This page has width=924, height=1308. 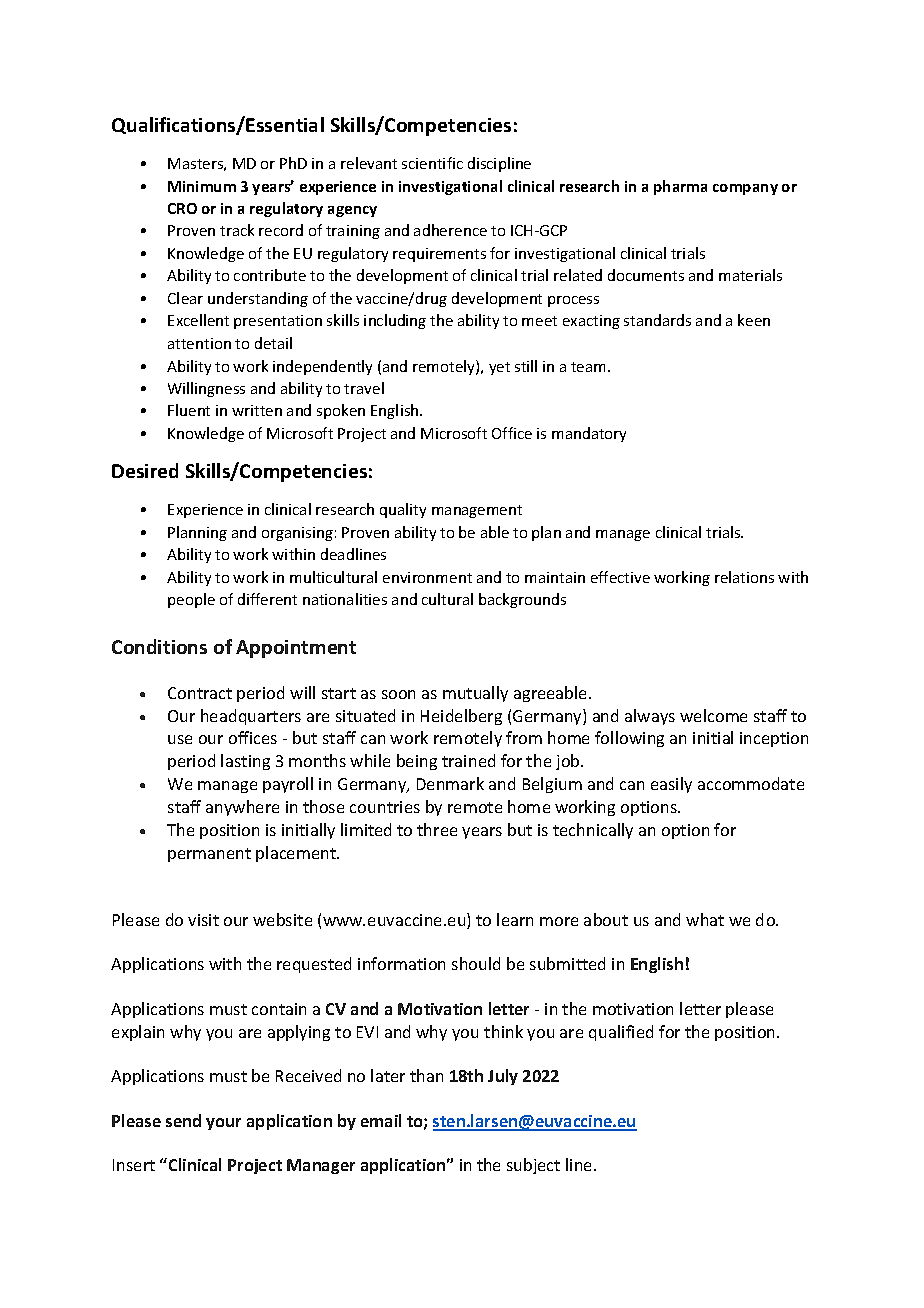 I want to click on pharma, so click(x=680, y=187).
